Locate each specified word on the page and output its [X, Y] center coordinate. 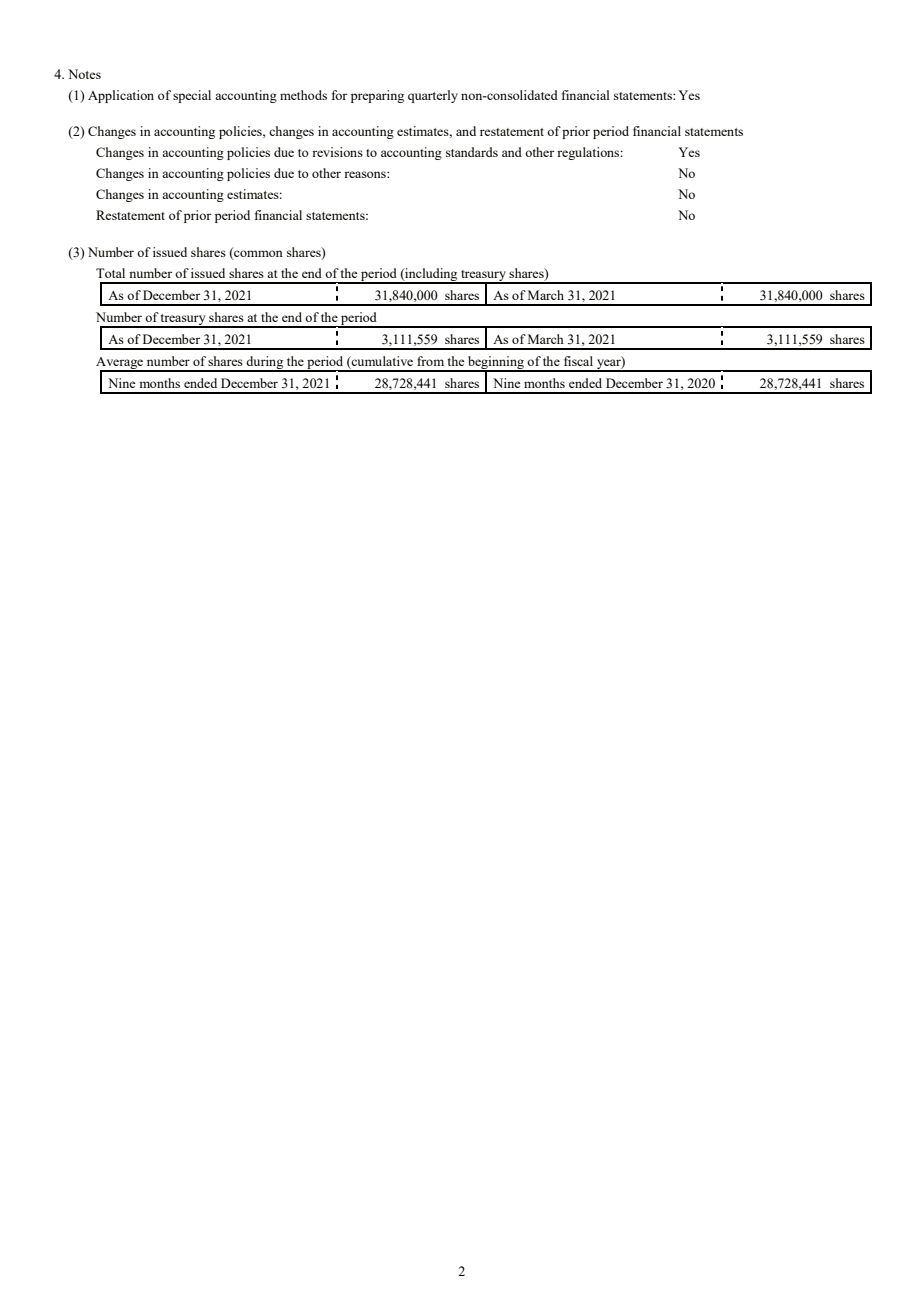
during [265, 364]
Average [121, 364]
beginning [496, 364]
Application [121, 96]
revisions [337, 152]
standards [472, 152]
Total [110, 273]
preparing [377, 96]
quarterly [433, 96]
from [430, 361]
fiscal [578, 361]
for [339, 95]
